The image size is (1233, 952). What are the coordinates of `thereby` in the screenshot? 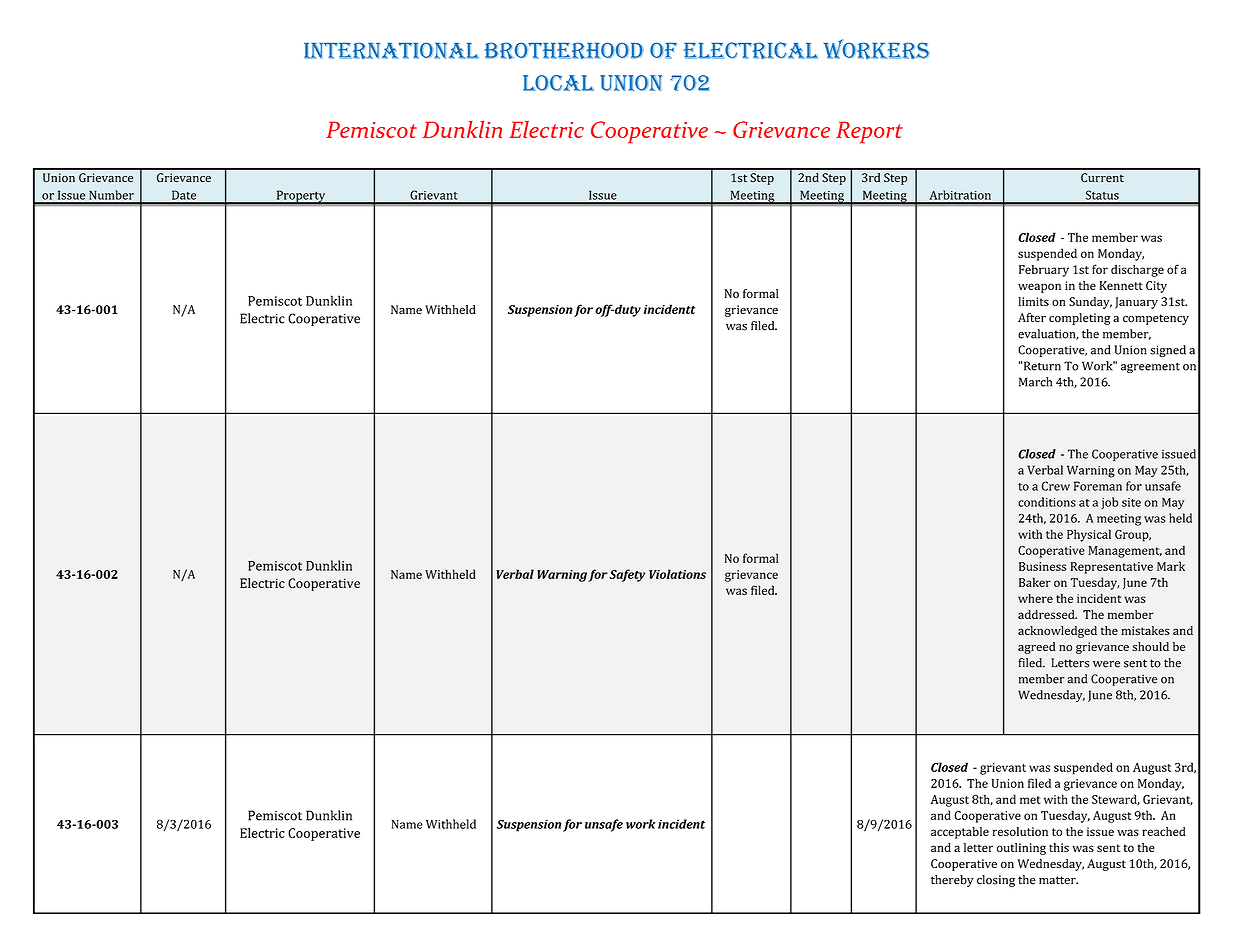 It's located at (952, 881).
